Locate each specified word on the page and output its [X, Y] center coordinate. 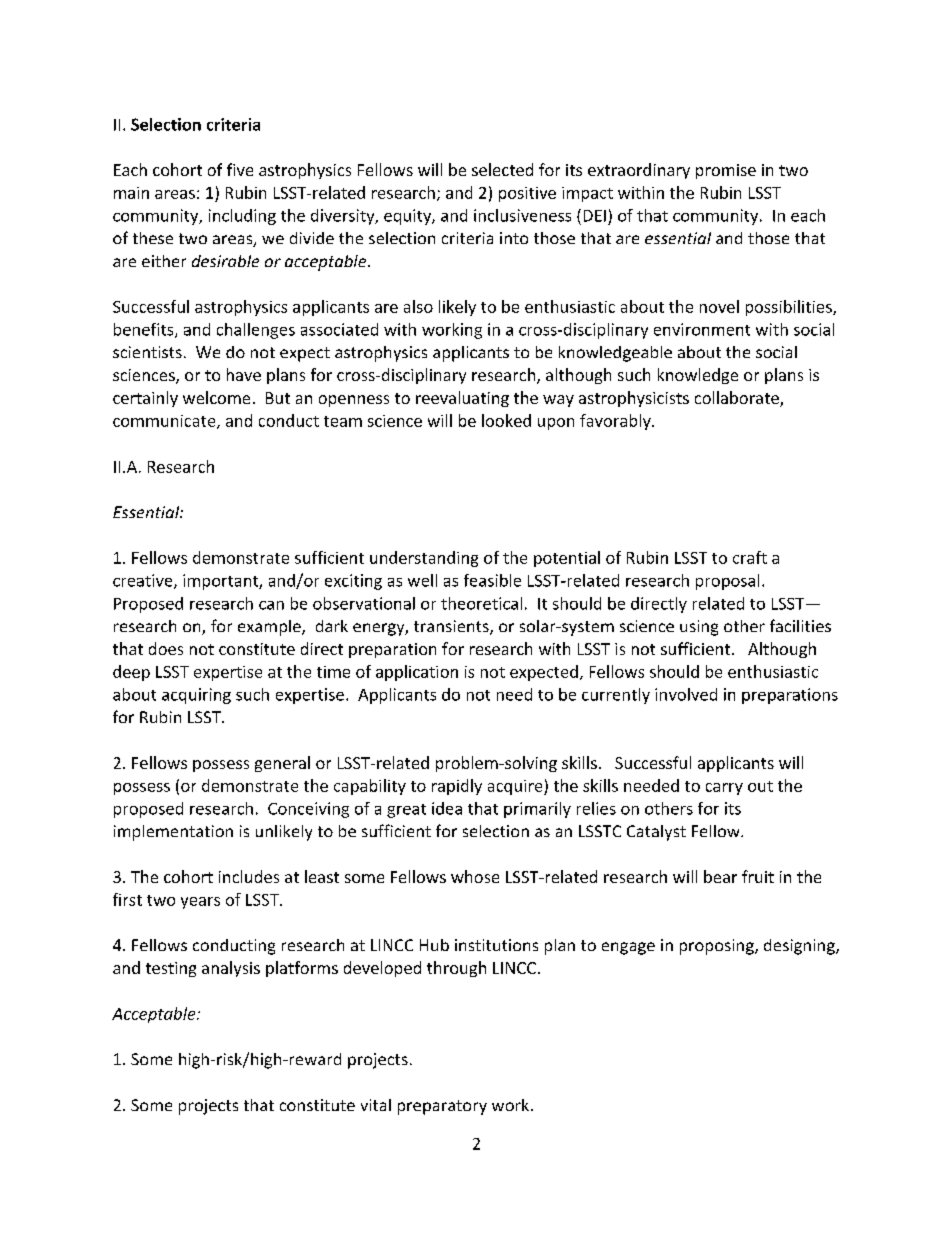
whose [475, 876]
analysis [231, 969]
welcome [216, 397]
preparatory [442, 1107]
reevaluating [462, 399]
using [699, 628]
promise [726, 171]
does [166, 648]
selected [502, 169]
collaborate [738, 399]
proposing [718, 947]
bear [720, 876]
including [242, 217]
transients [452, 627]
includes [249, 876]
